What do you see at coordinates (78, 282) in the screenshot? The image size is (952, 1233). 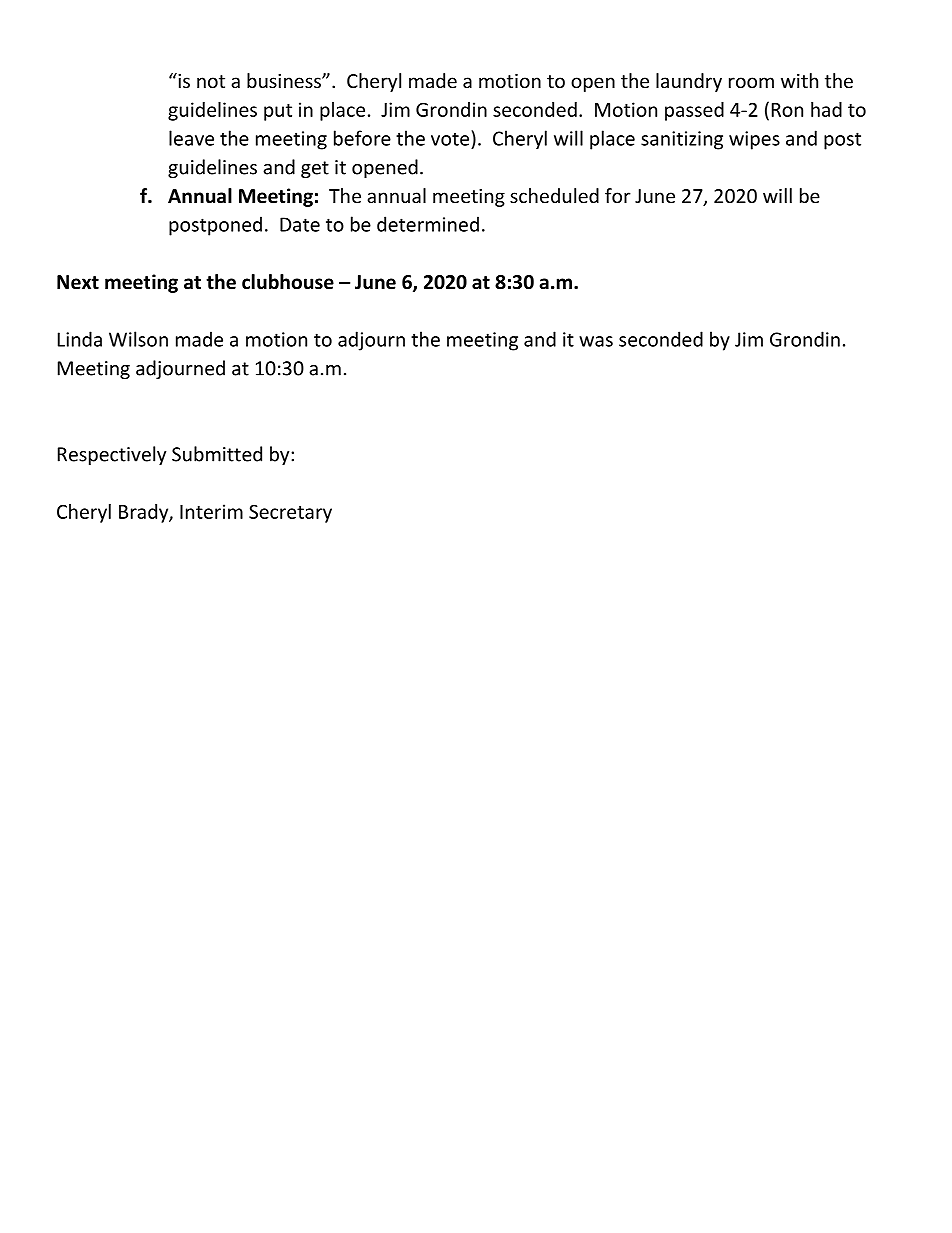 I see `Next` at bounding box center [78, 282].
